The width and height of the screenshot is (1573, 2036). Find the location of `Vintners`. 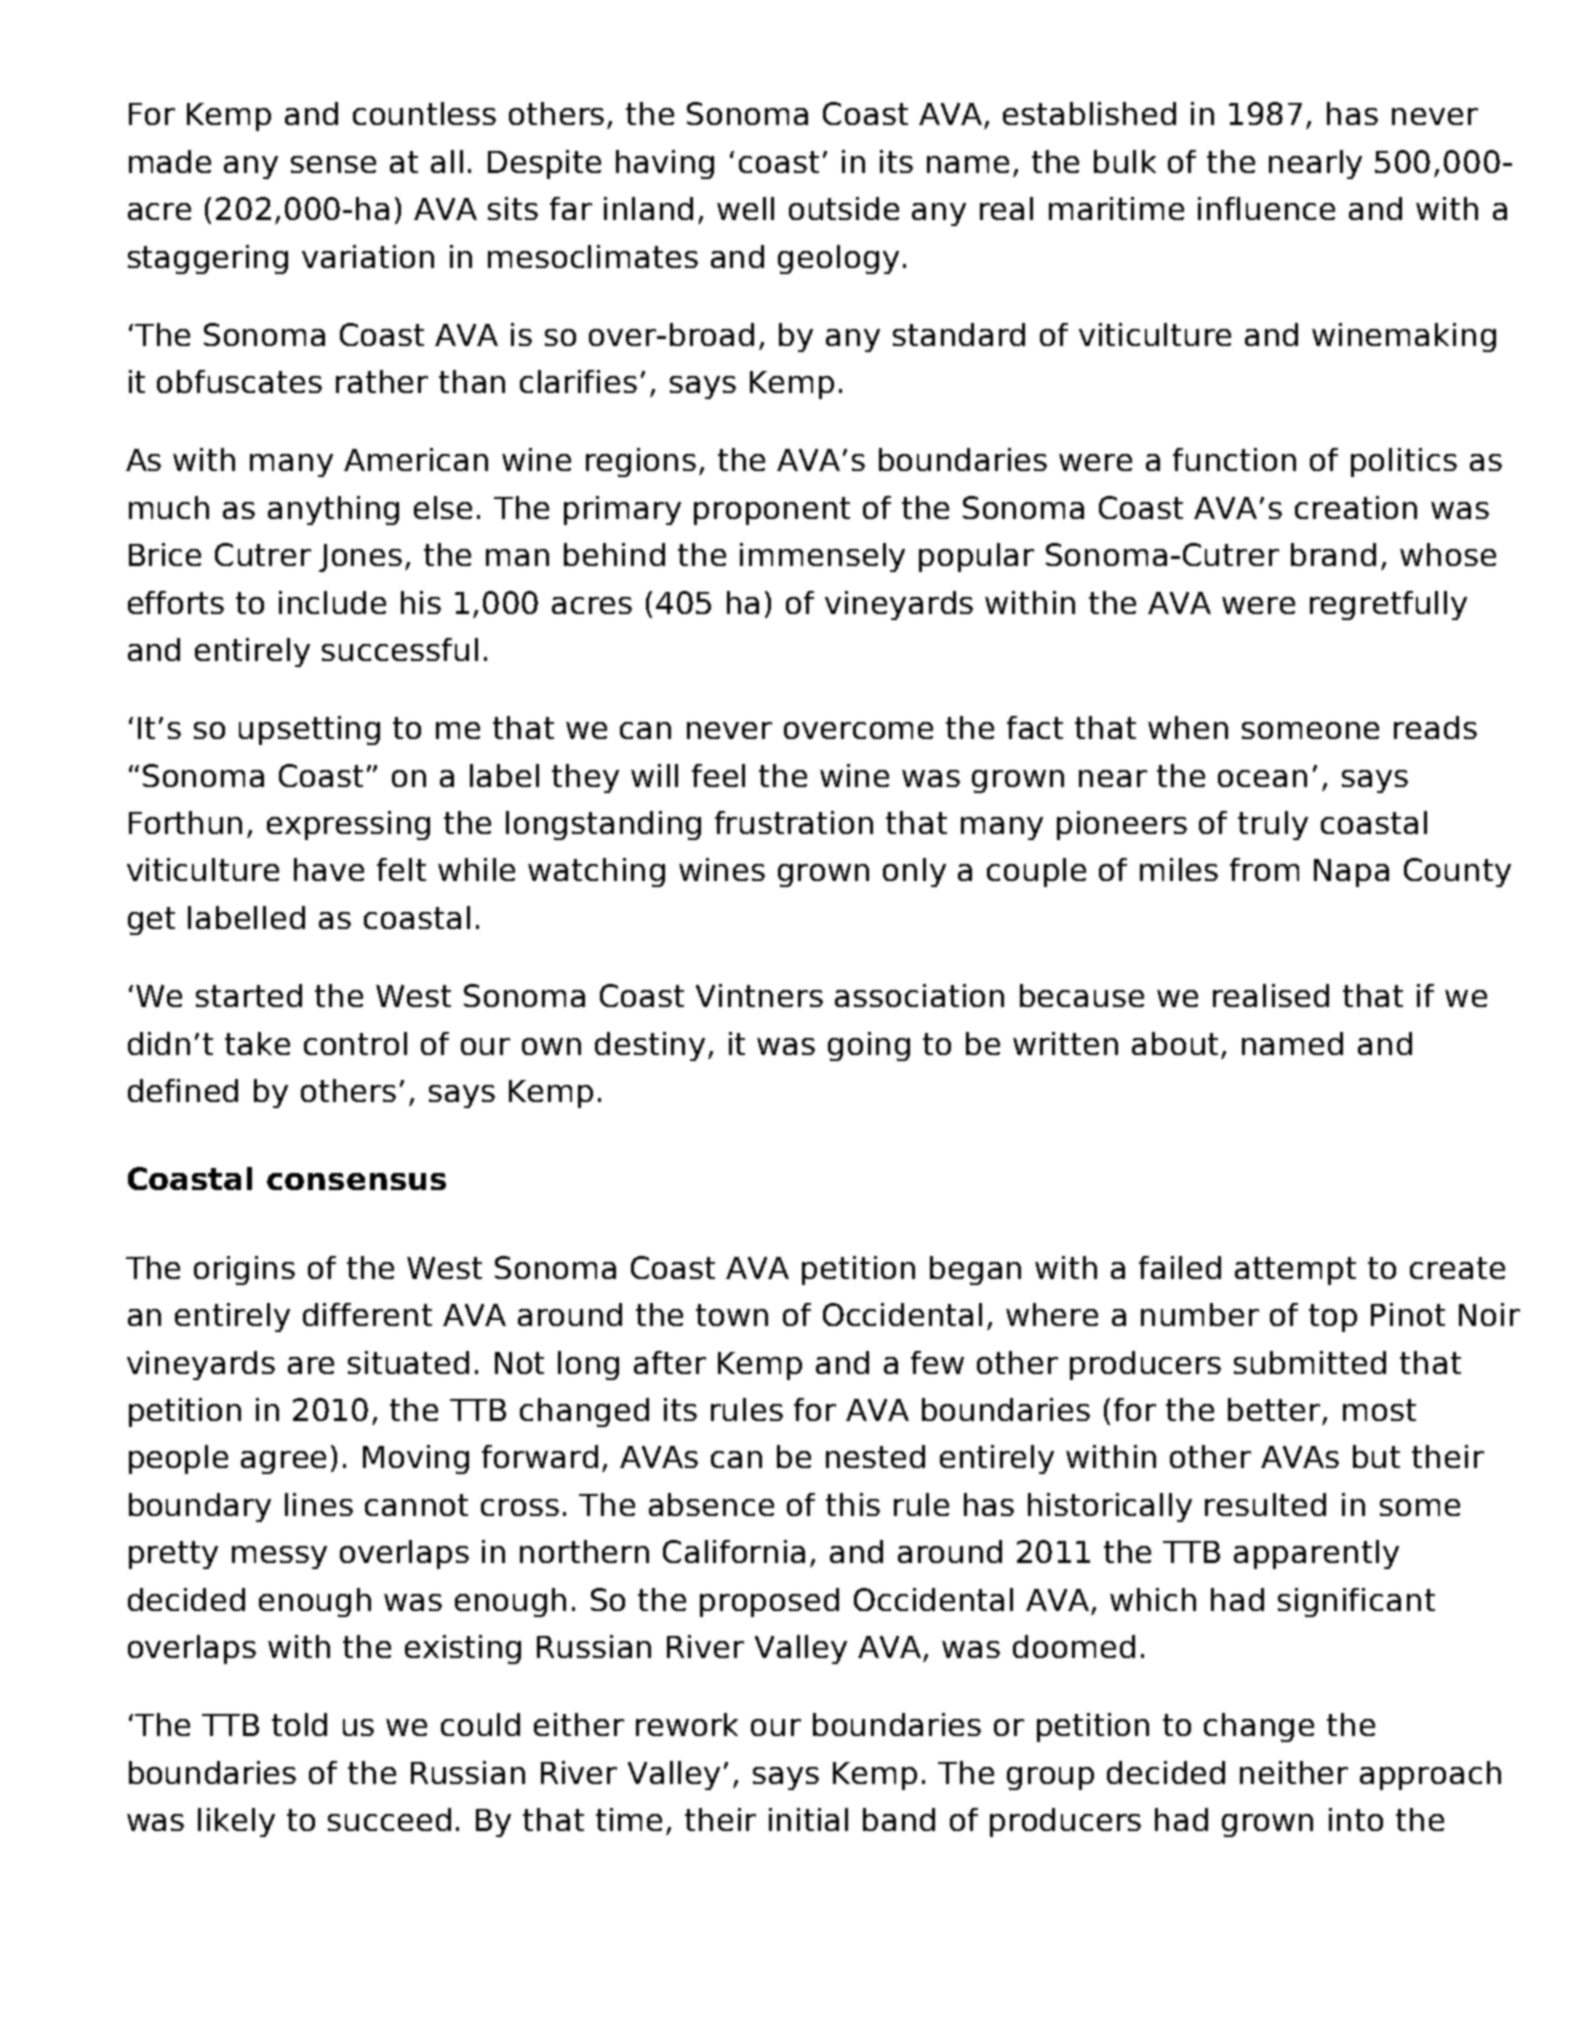

Vintners is located at coordinates (759, 995).
